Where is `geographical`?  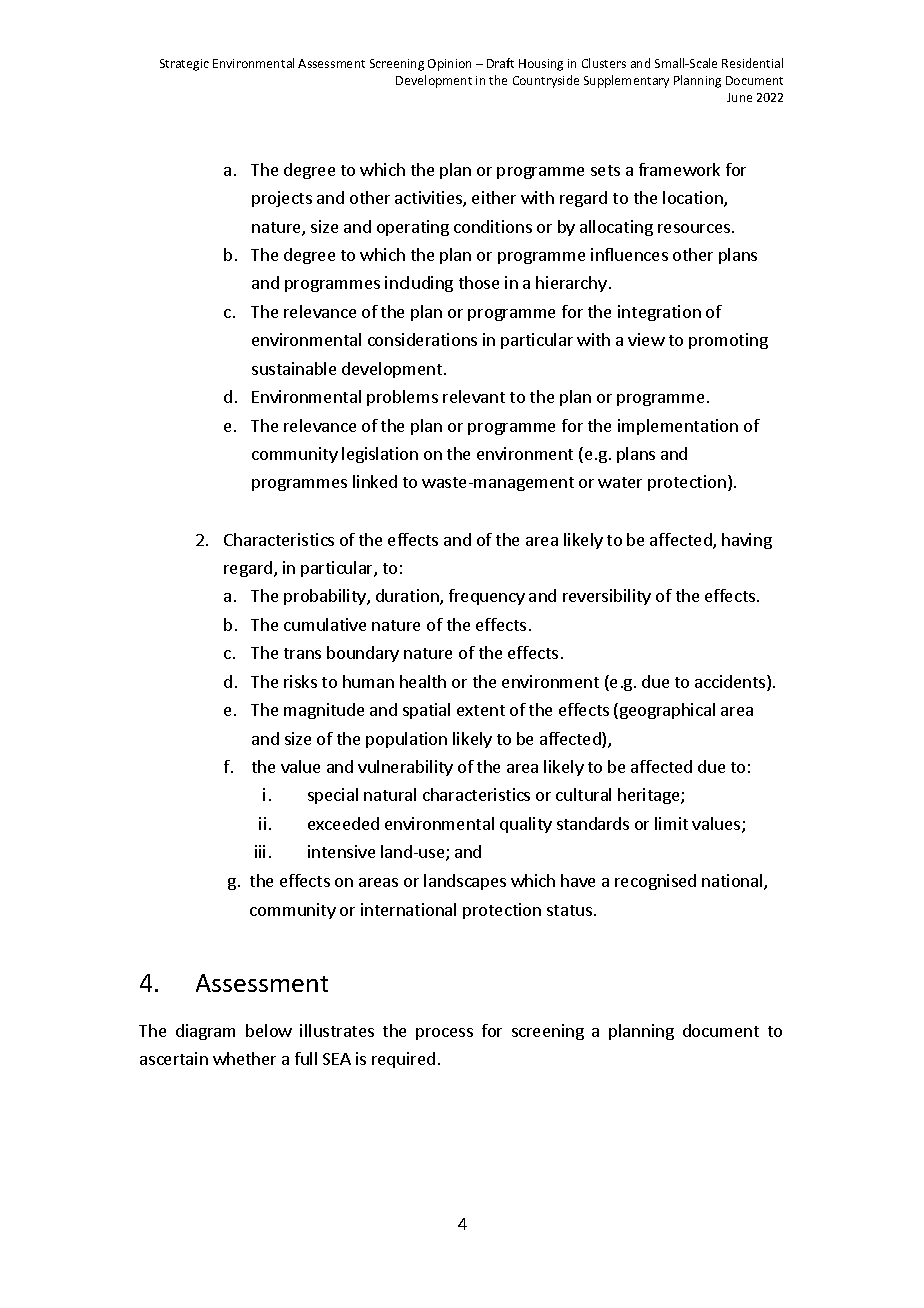
geographical is located at coordinates (667, 711).
